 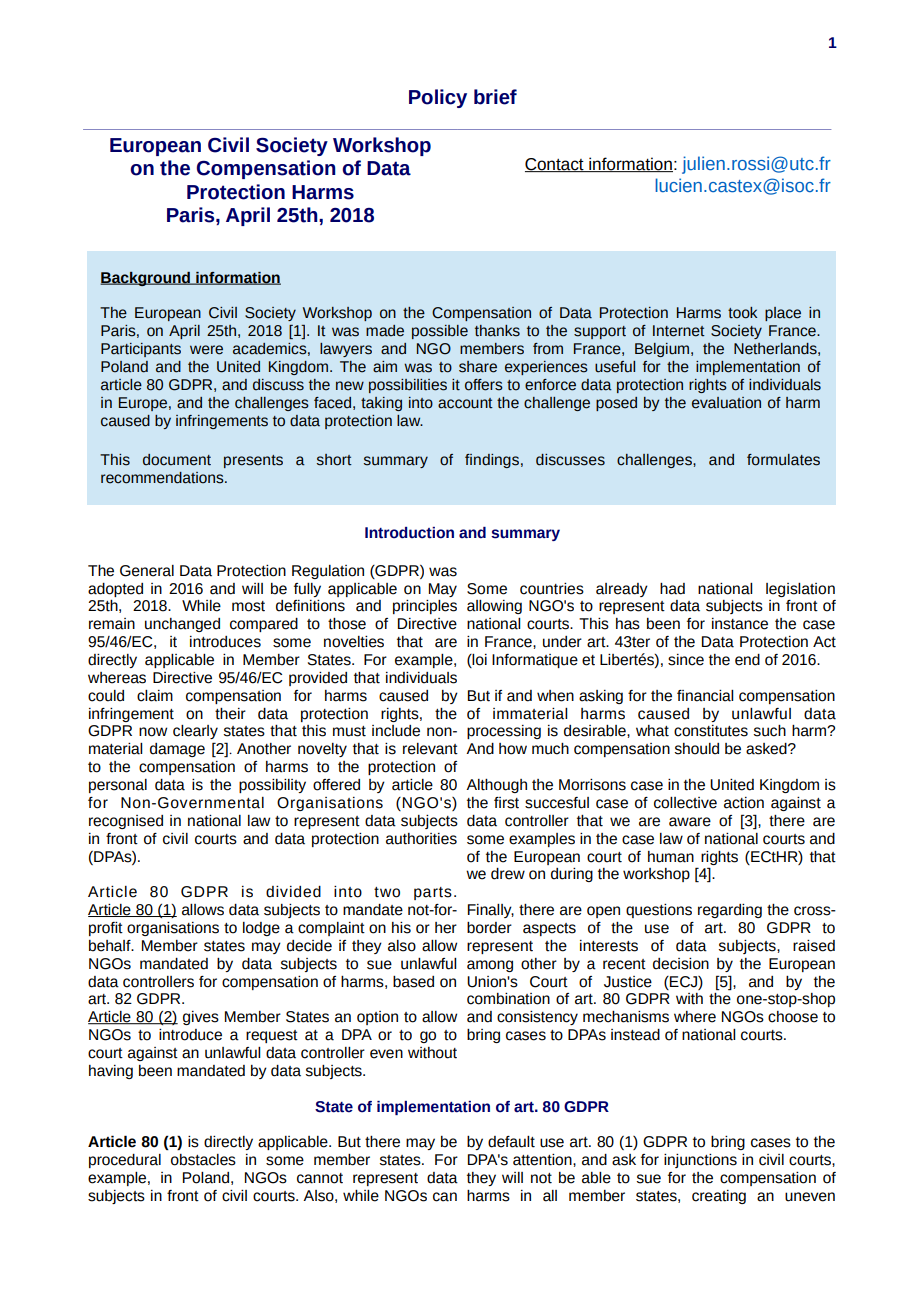 What do you see at coordinates (206, 350) in the document?
I see `were` at bounding box center [206, 350].
